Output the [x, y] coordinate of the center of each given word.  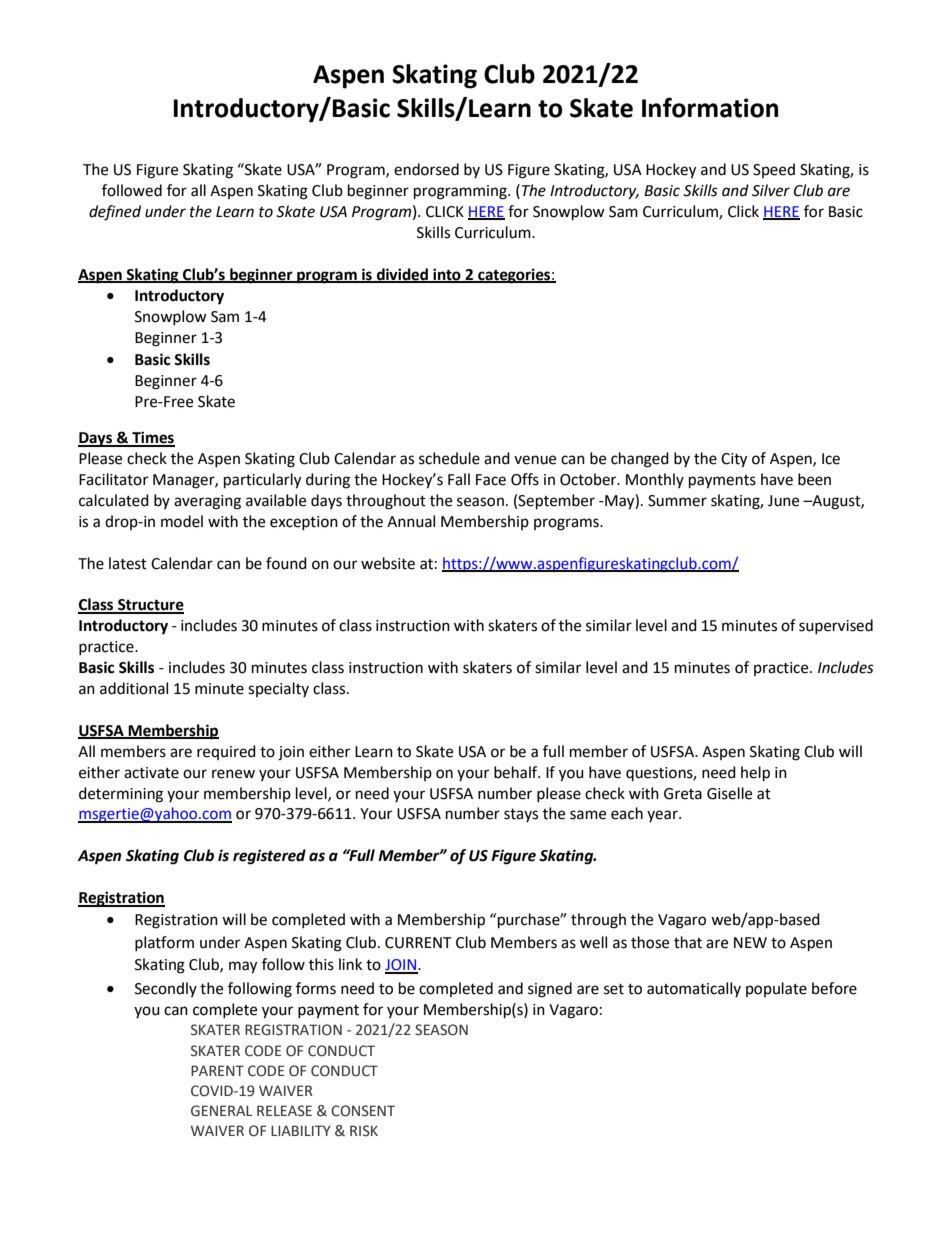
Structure [150, 606]
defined [115, 213]
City [734, 460]
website [388, 563]
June [783, 501]
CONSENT [363, 1111]
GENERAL [221, 1111]
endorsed [426, 169]
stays [521, 815]
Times [152, 438]
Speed [774, 170]
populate [776, 989]
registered [269, 857]
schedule [449, 458]
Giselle [729, 793]
